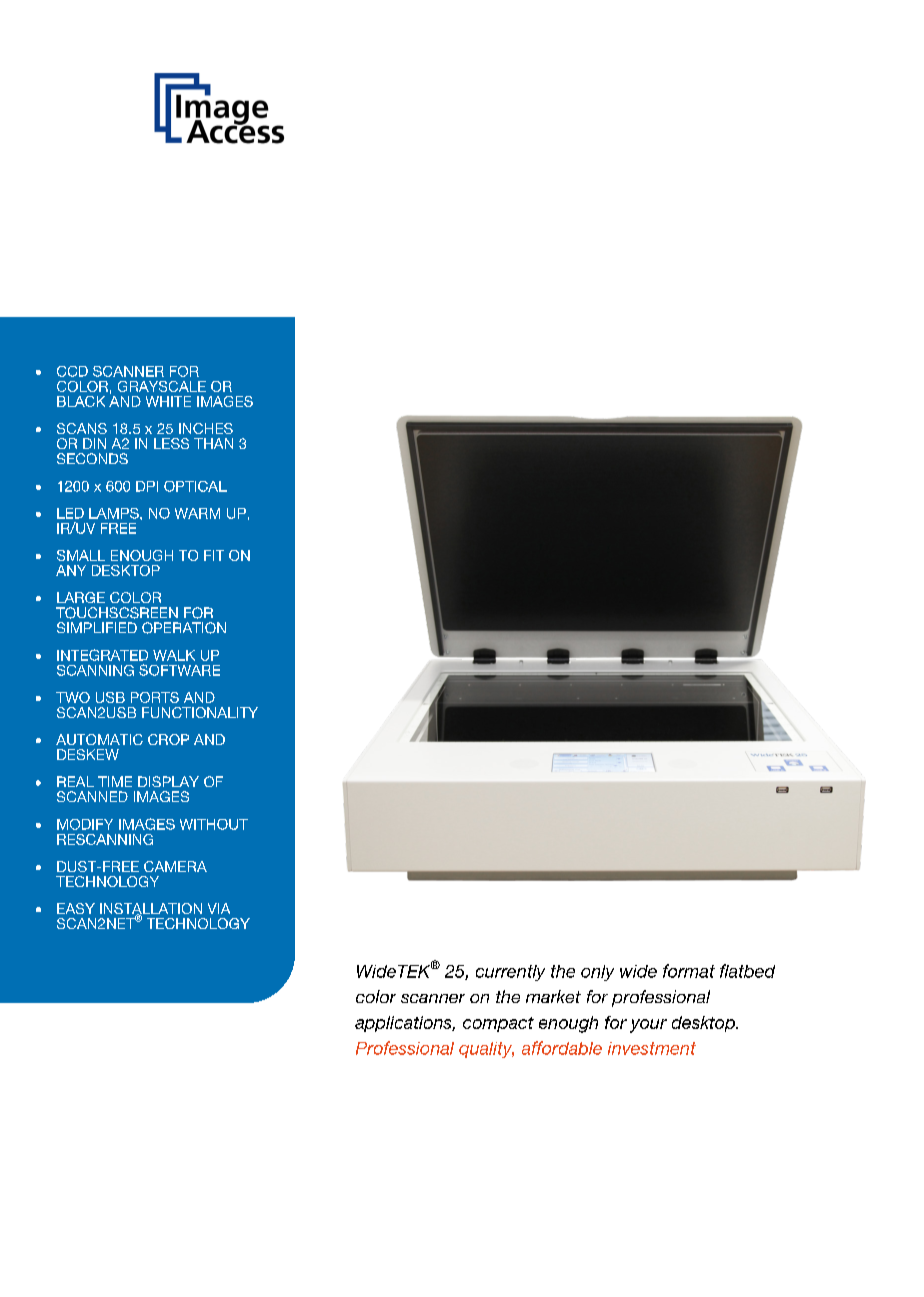 The height and width of the screenshot is (1297, 924). What do you see at coordinates (219, 908) in the screenshot?
I see `VIA` at bounding box center [219, 908].
